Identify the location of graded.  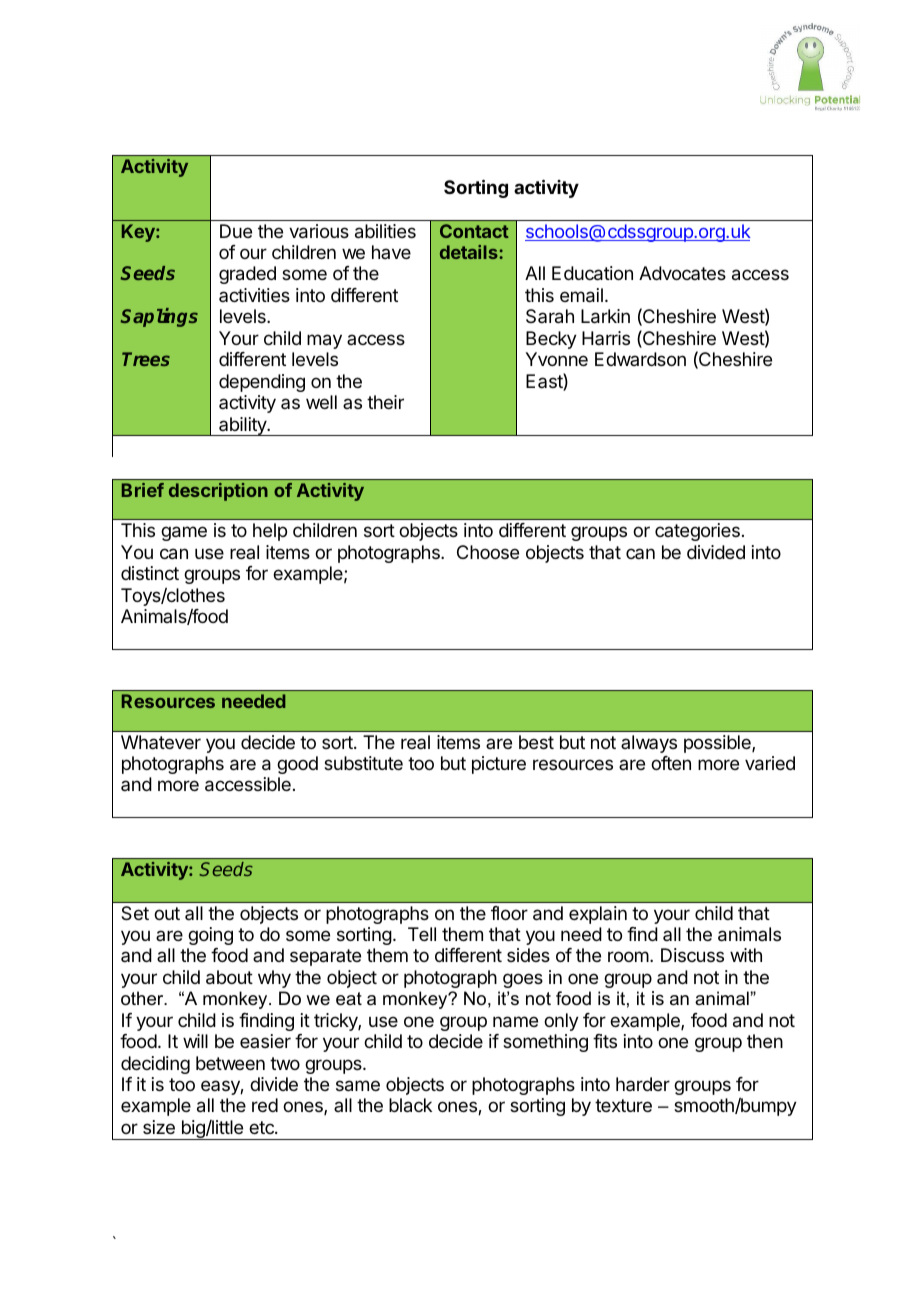
(247, 275).
